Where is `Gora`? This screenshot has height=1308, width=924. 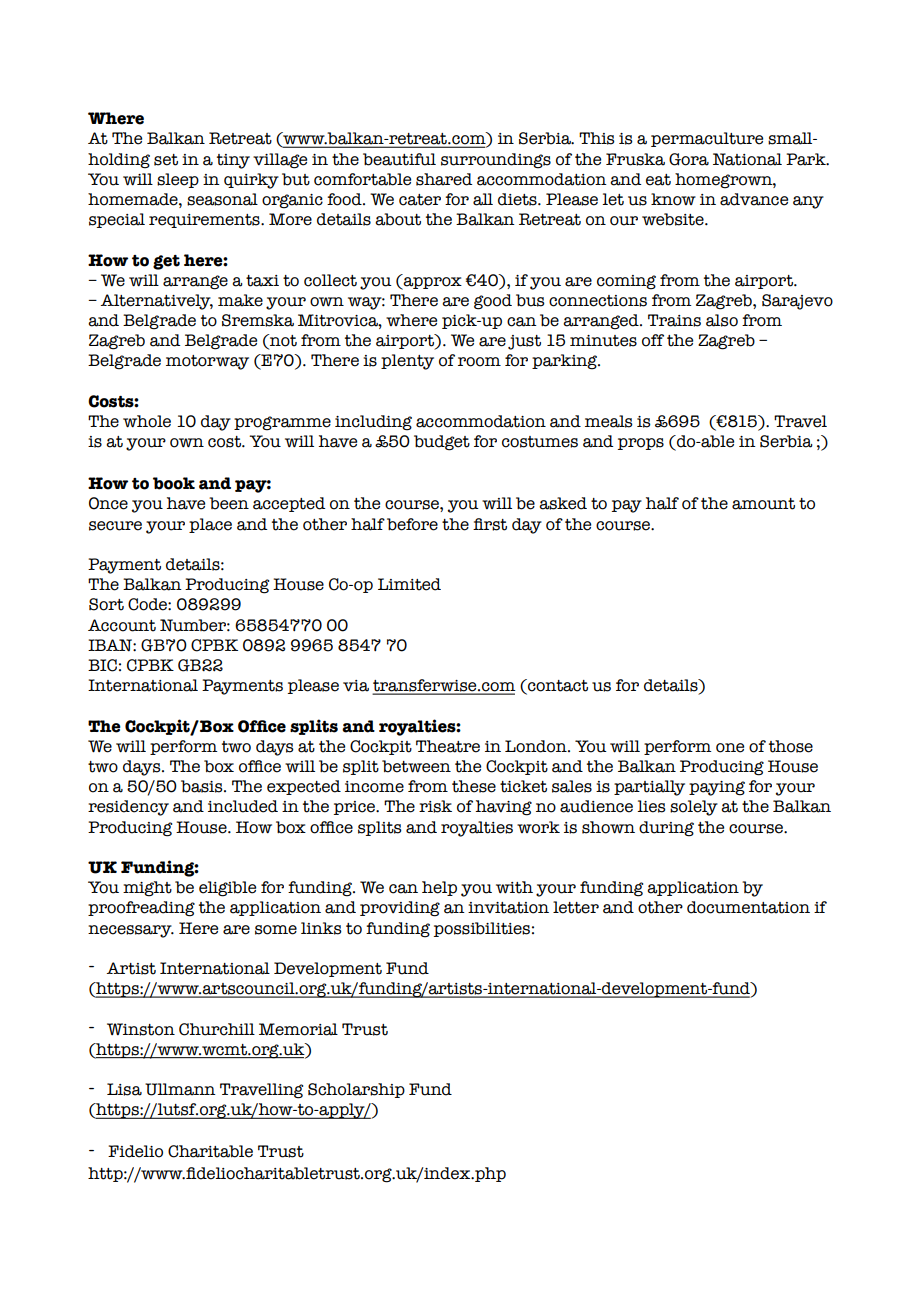 Gora is located at coordinates (689, 159).
